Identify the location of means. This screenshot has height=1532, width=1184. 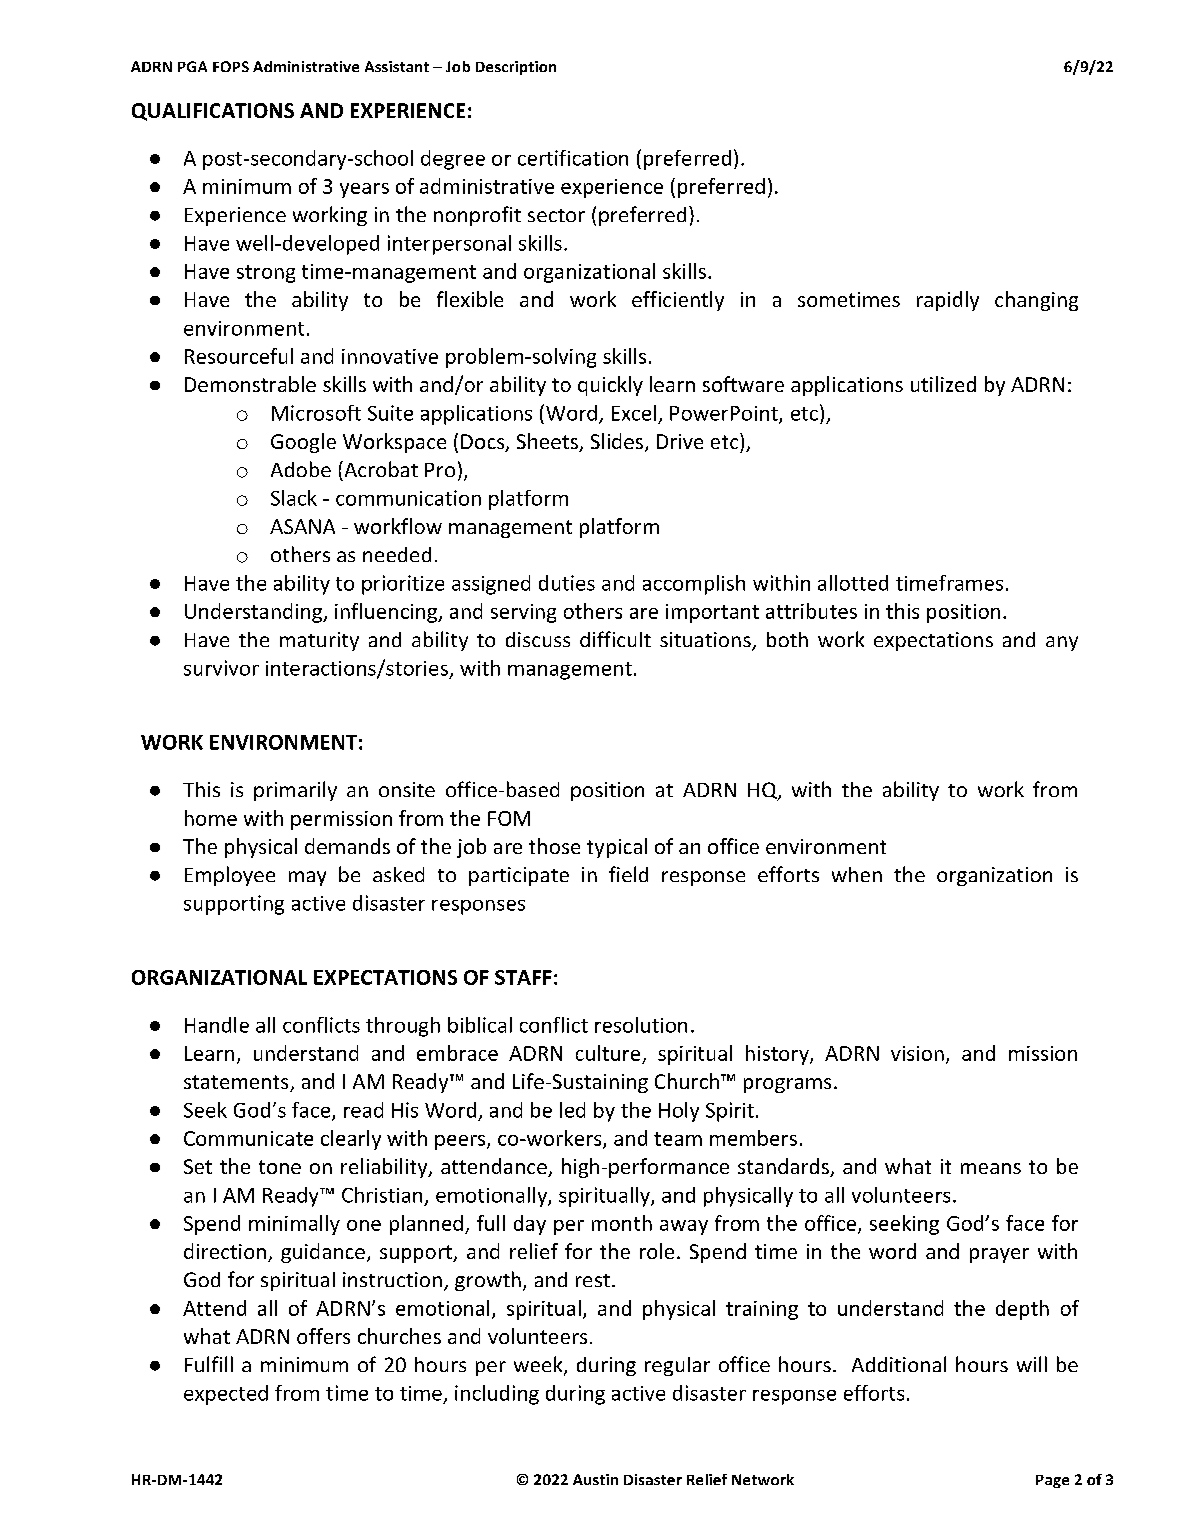
(991, 1168).
